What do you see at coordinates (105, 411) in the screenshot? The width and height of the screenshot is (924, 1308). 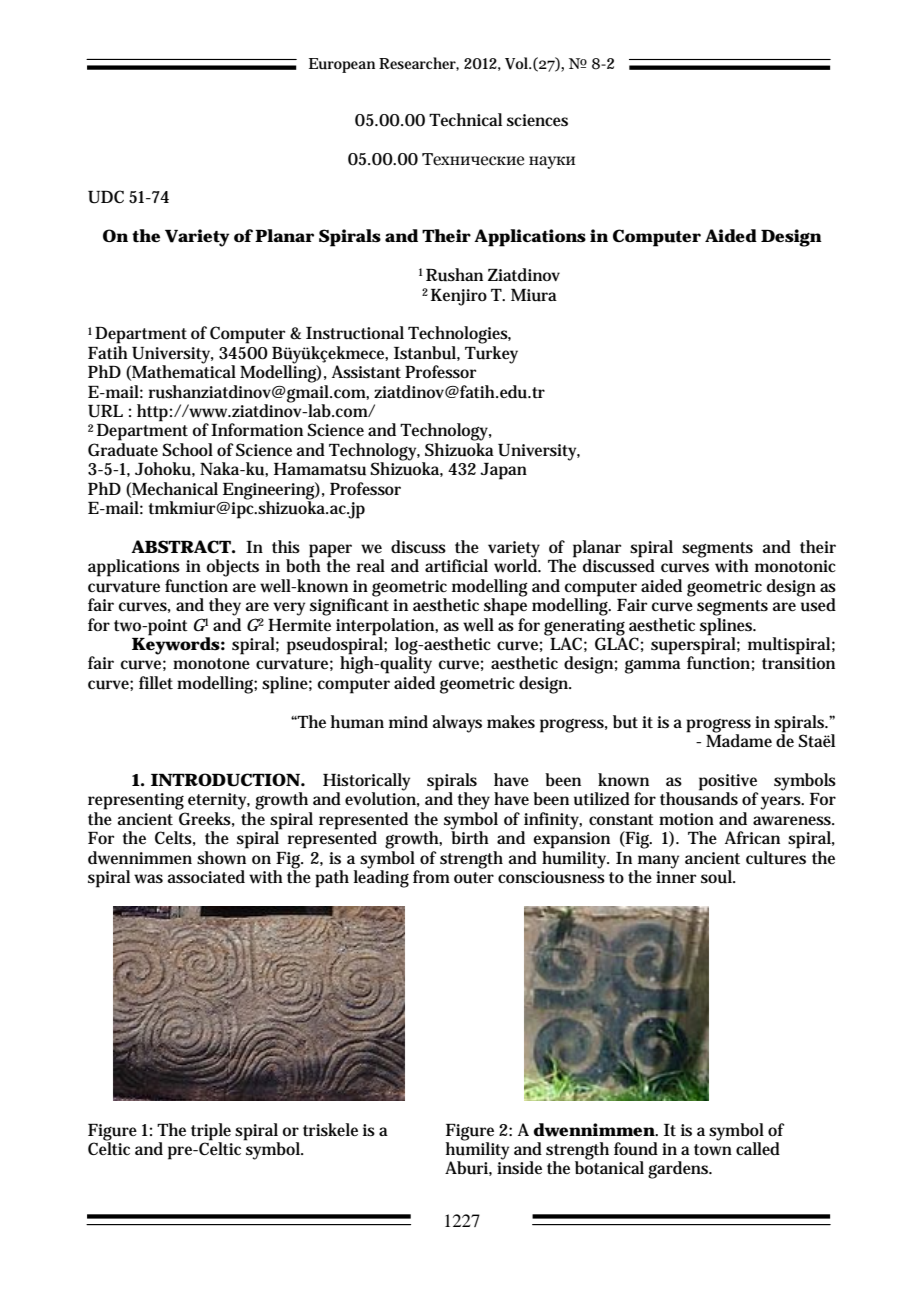 I see `URL` at bounding box center [105, 411].
